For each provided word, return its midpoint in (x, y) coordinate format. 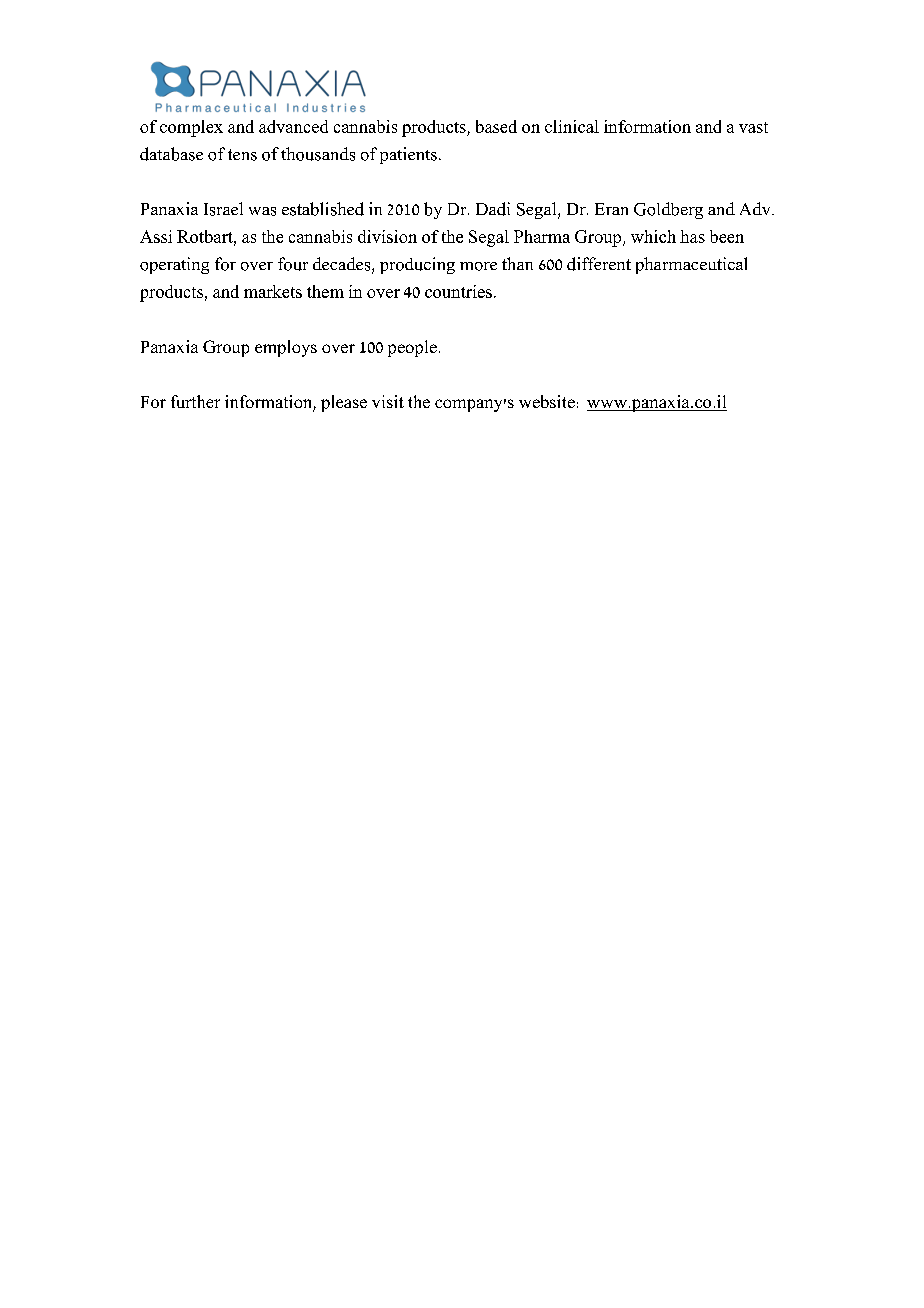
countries (458, 291)
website (547, 401)
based (496, 126)
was (262, 211)
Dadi (493, 209)
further (195, 401)
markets (273, 291)
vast (753, 127)
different (599, 264)
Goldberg (668, 210)
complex (191, 128)
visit (388, 401)
